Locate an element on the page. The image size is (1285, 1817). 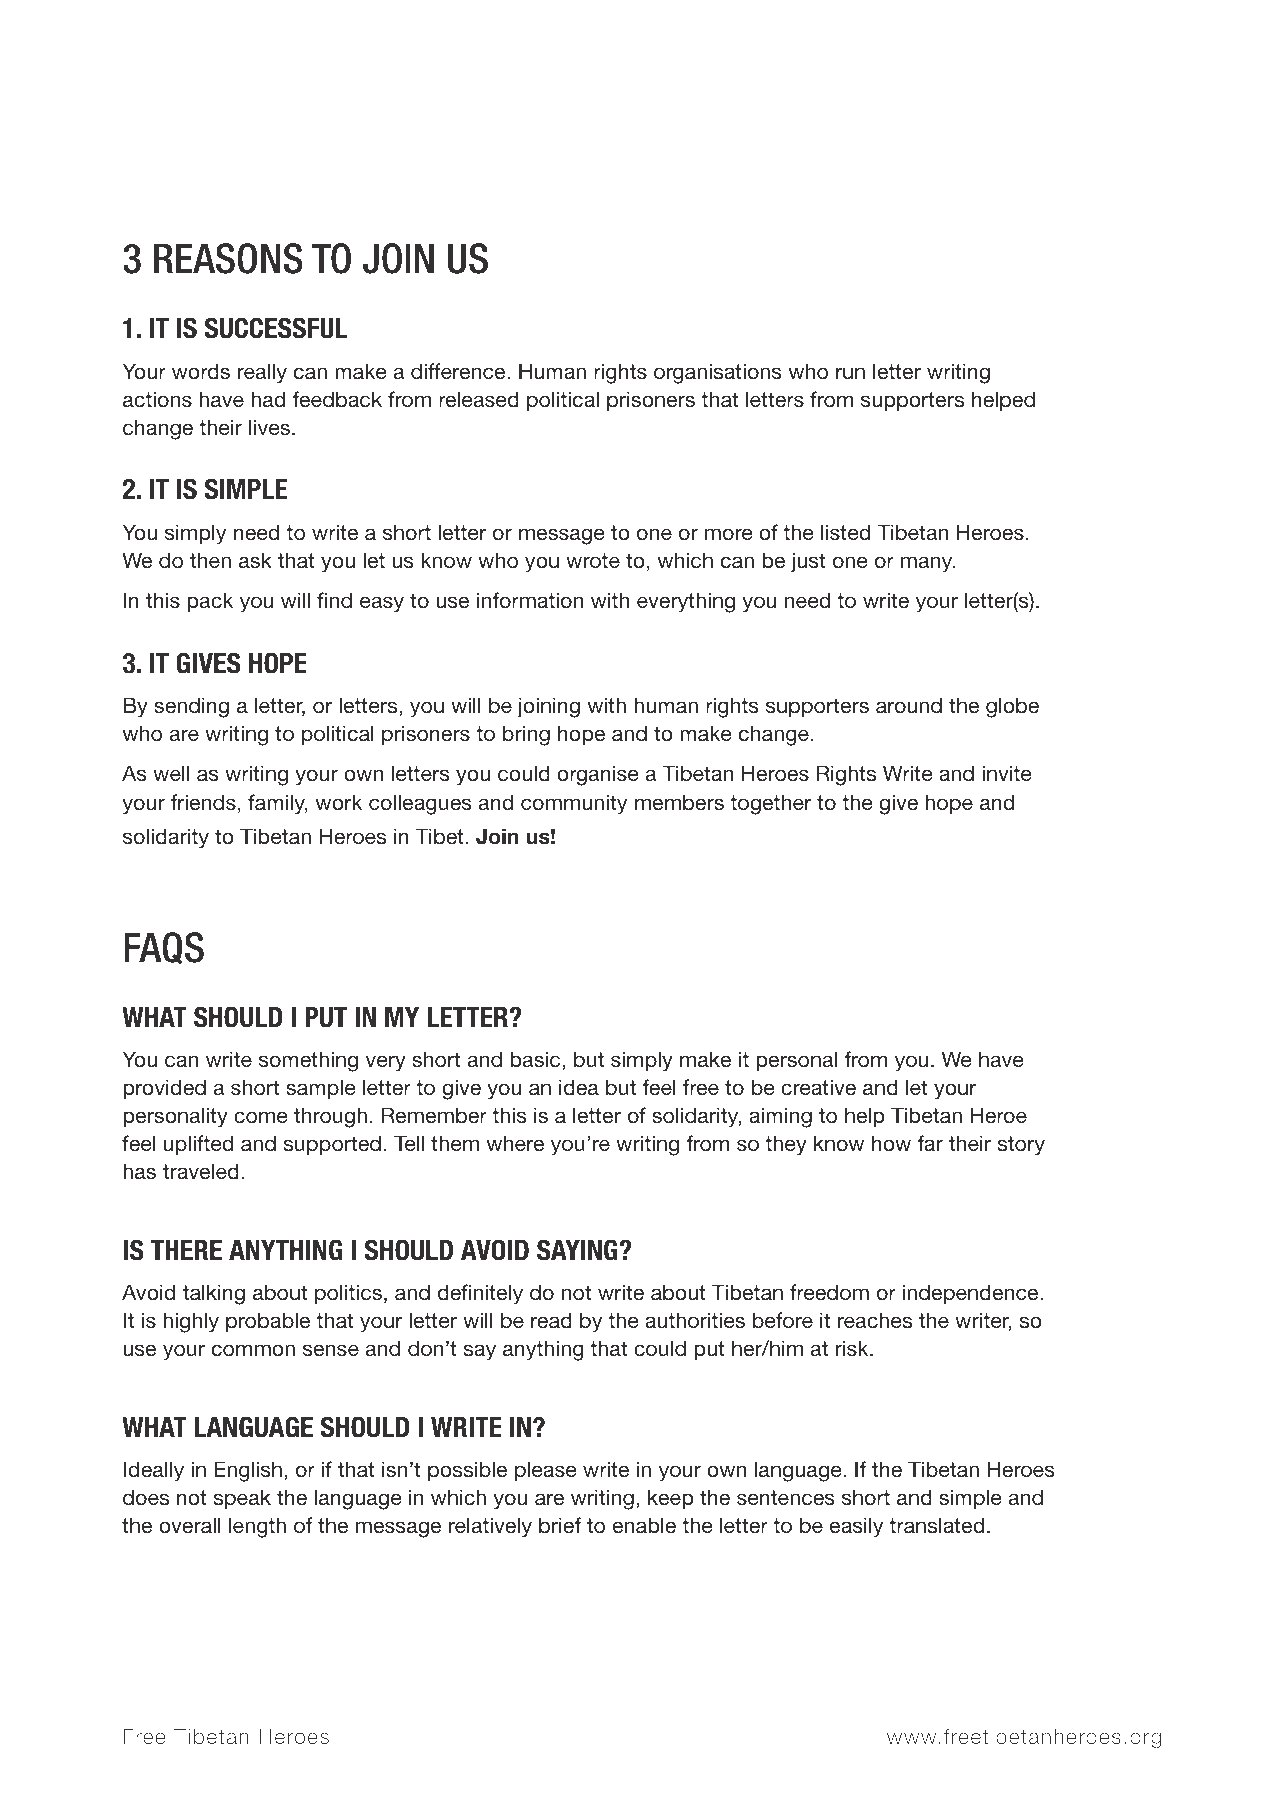
around is located at coordinates (909, 705).
